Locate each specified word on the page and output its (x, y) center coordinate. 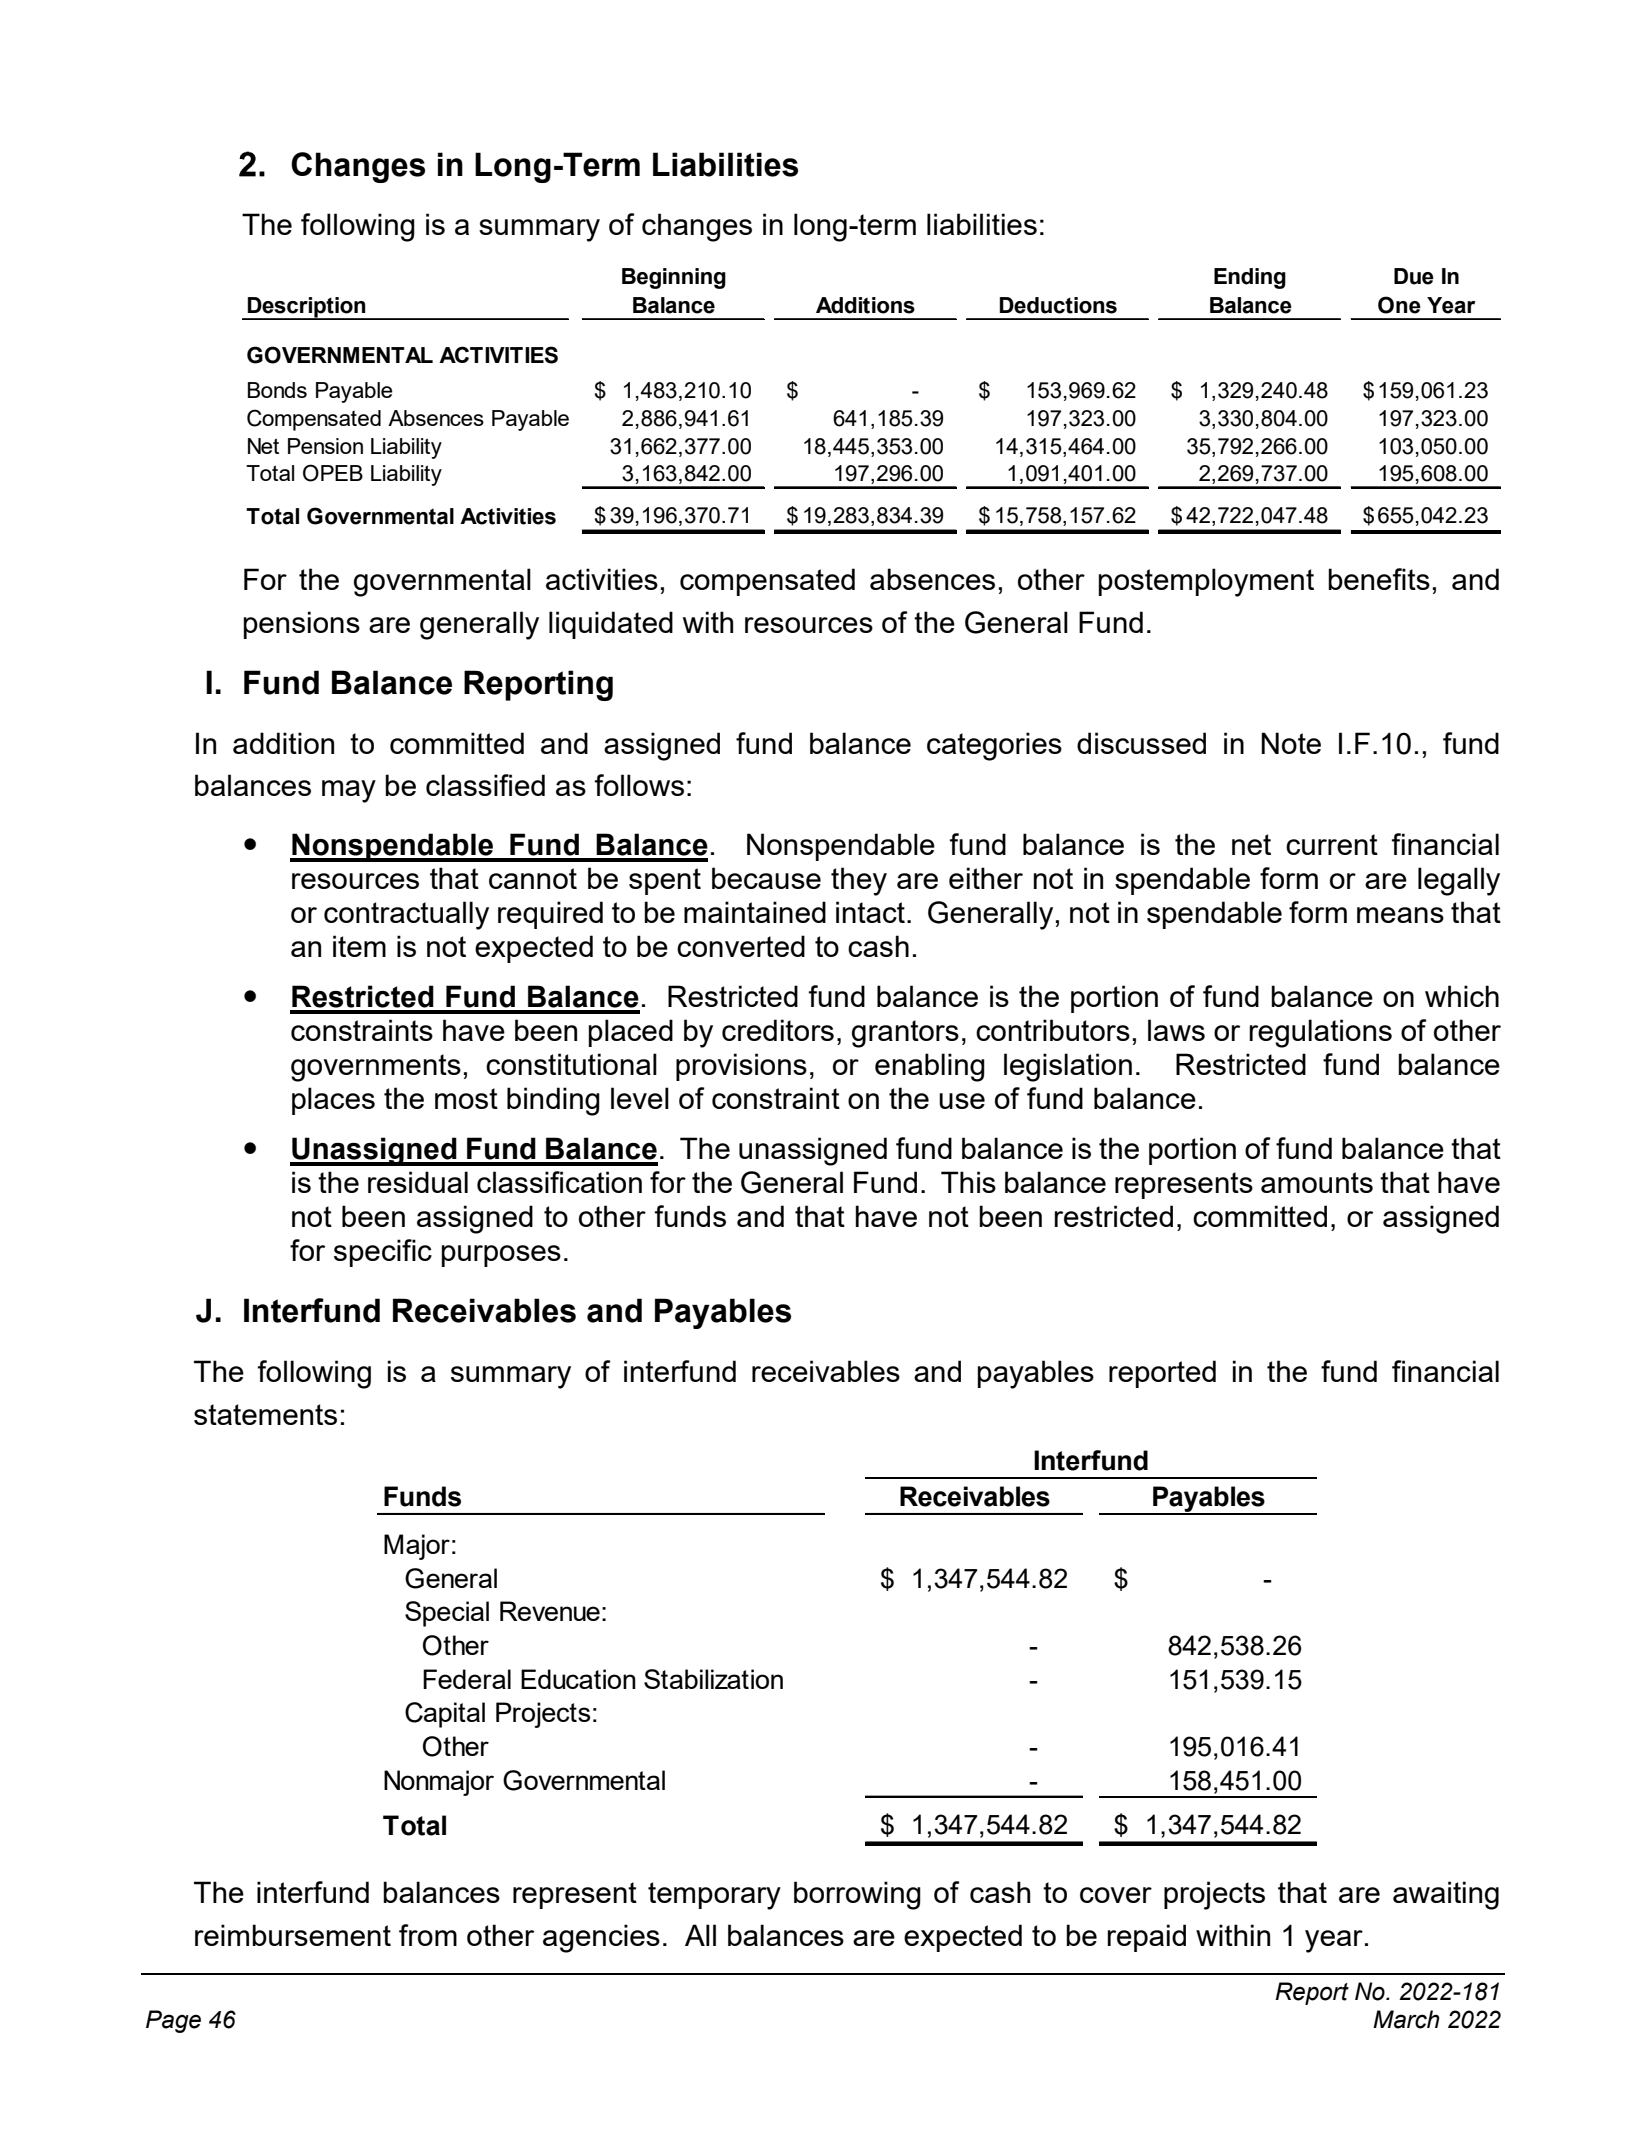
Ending (1250, 278)
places (333, 1101)
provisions (741, 1067)
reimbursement (293, 1935)
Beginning (674, 278)
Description (307, 308)
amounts (1317, 1182)
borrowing (857, 1895)
